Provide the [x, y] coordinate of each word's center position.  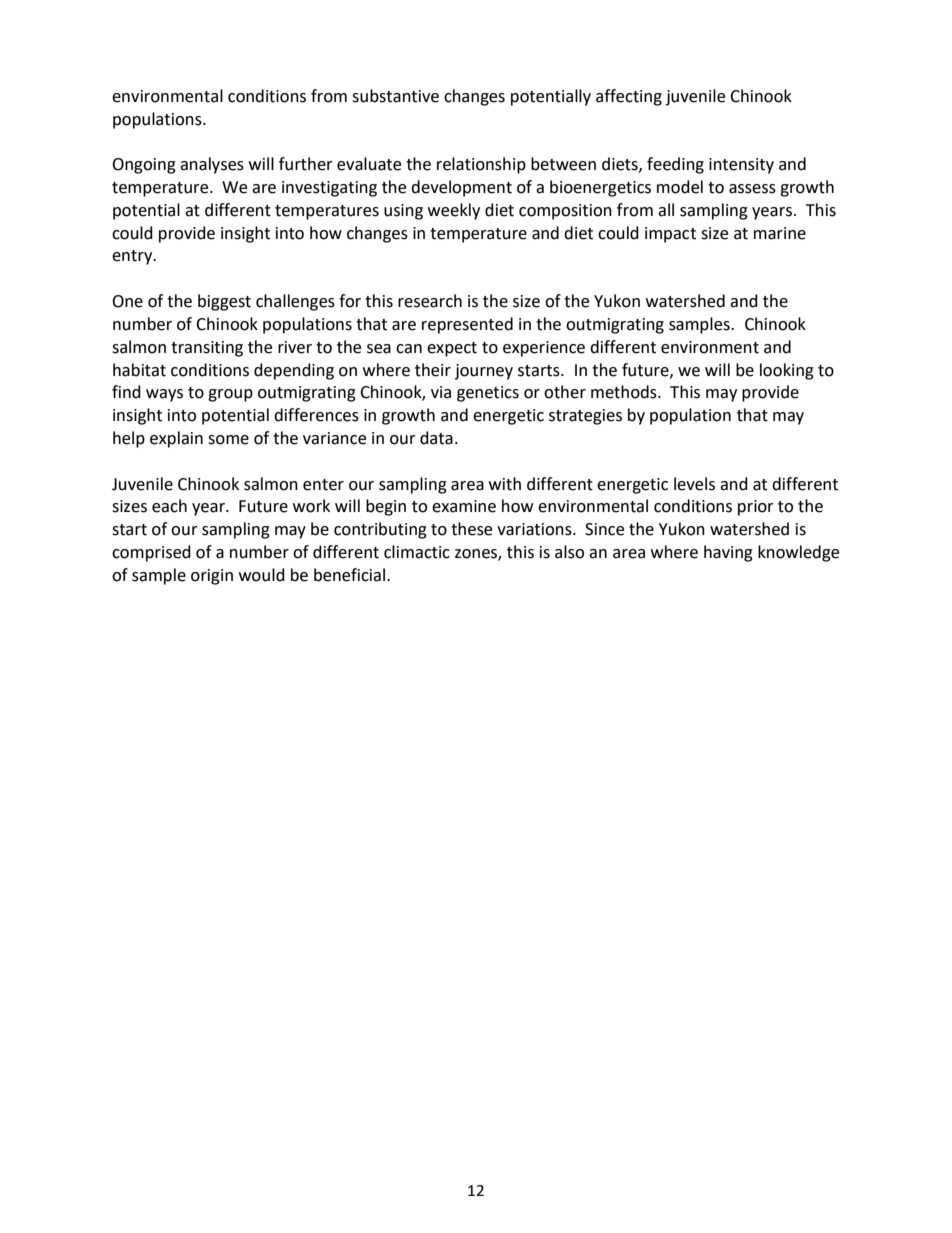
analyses [212, 165]
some [228, 440]
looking [787, 371]
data [436, 438]
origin [212, 577]
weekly [454, 211]
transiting [207, 349]
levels [694, 484]
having [728, 553]
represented [467, 325]
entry [133, 257]
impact [670, 235]
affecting [629, 97]
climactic [417, 552]
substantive [395, 96]
